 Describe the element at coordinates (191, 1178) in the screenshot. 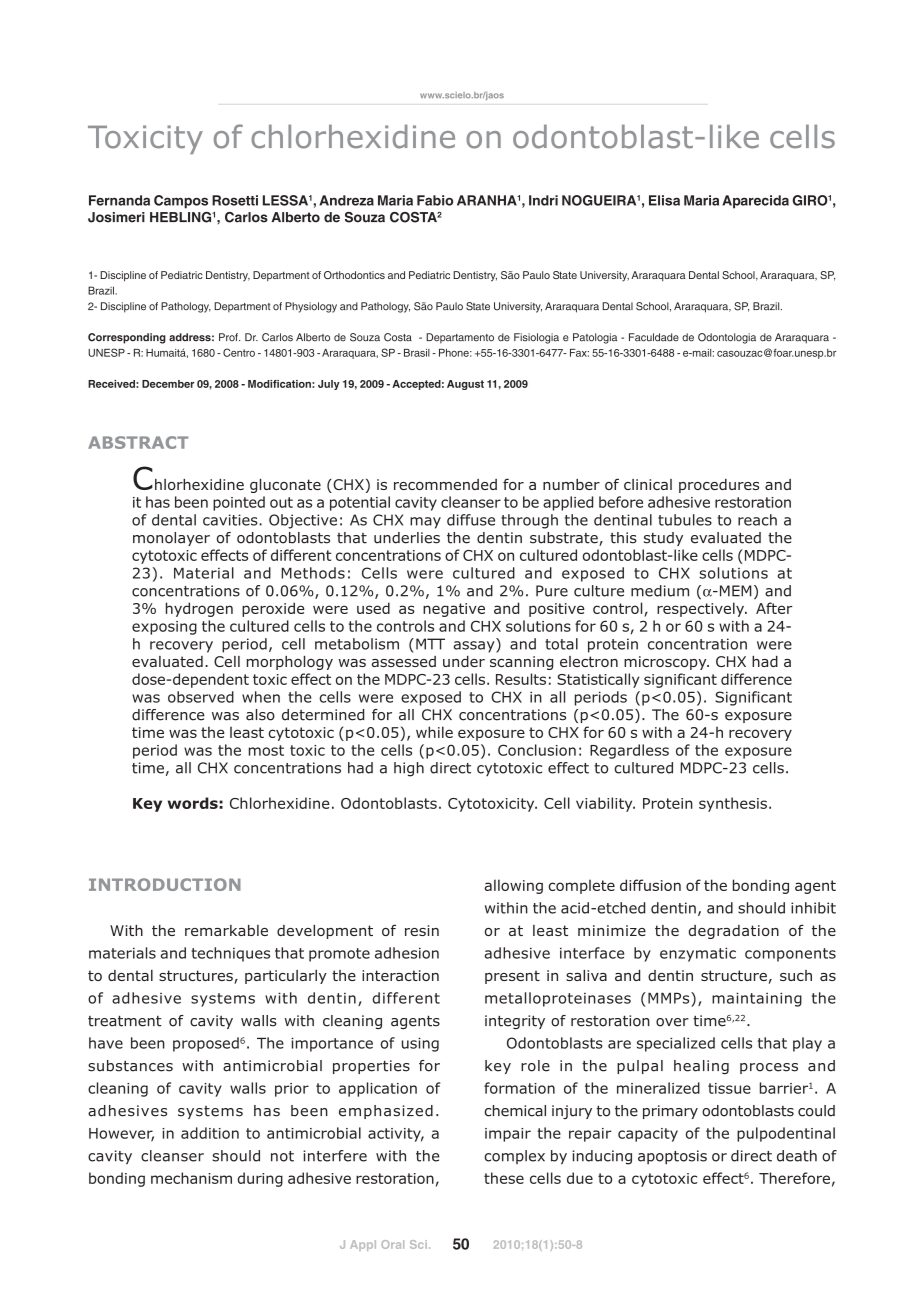

I see `mechanism` at that location.
